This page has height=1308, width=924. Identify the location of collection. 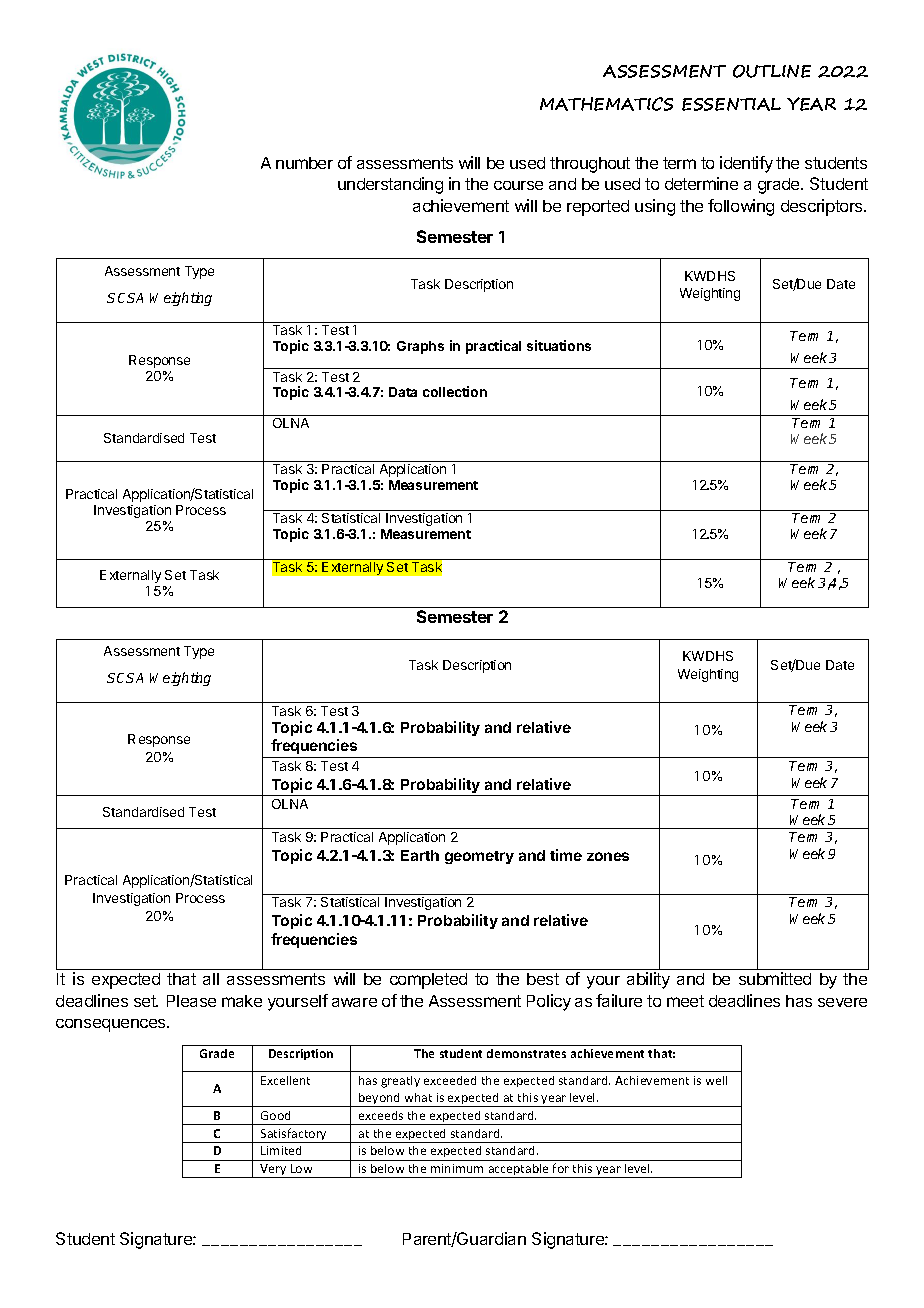
(455, 391).
